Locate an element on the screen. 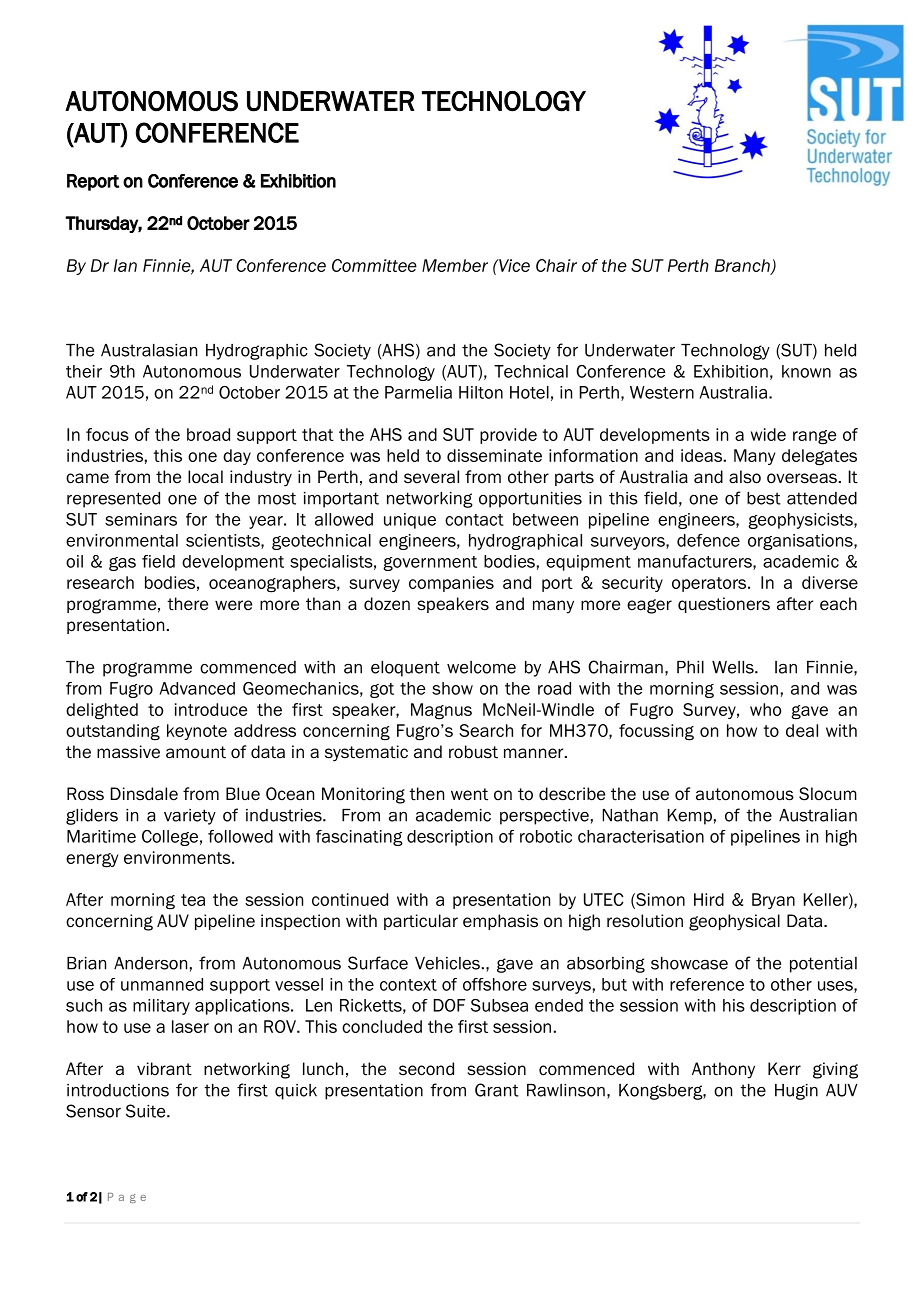 The height and width of the screenshot is (1308, 924). tea is located at coordinates (193, 900).
